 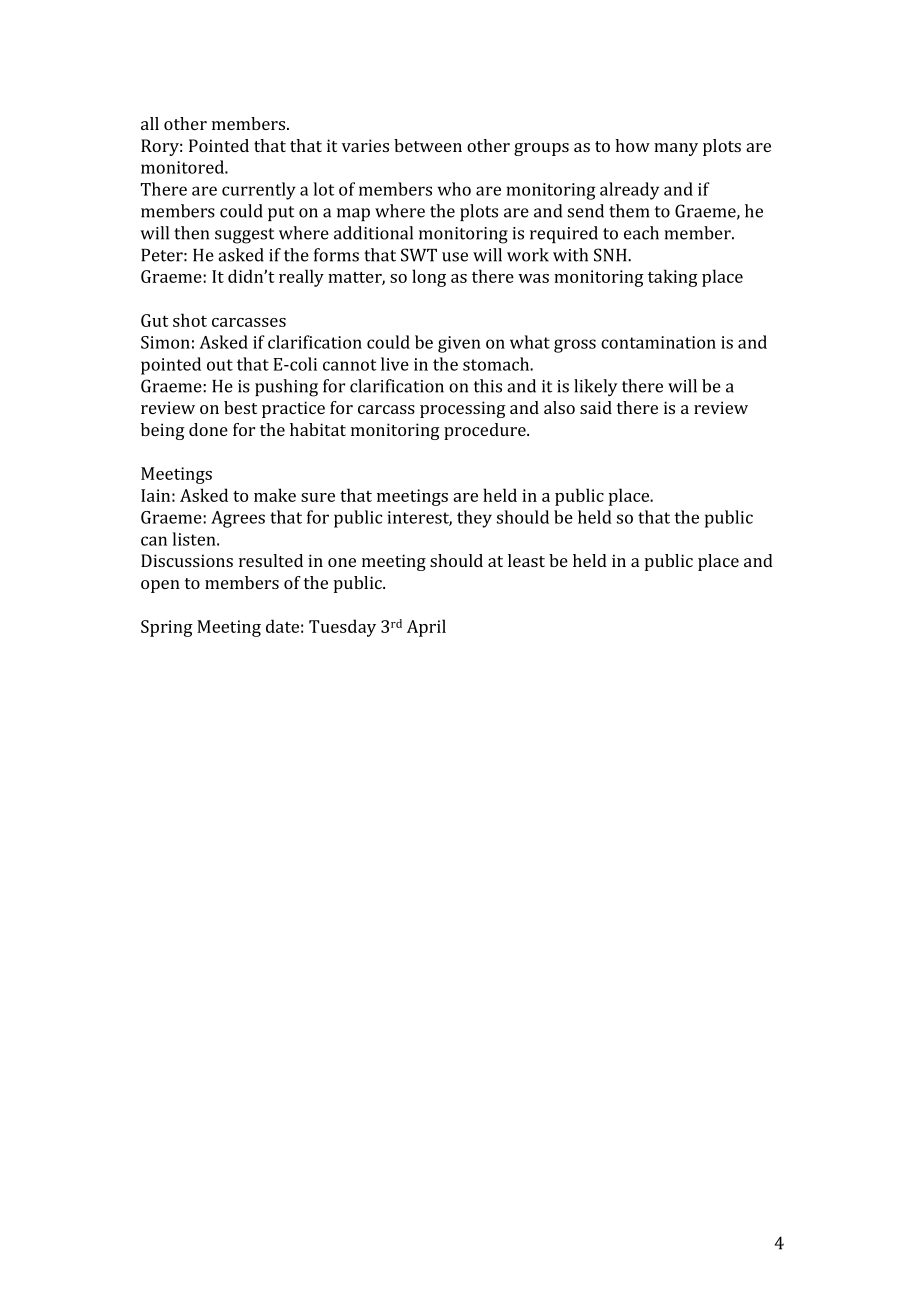 What do you see at coordinates (220, 365) in the document?
I see `out` at bounding box center [220, 365].
